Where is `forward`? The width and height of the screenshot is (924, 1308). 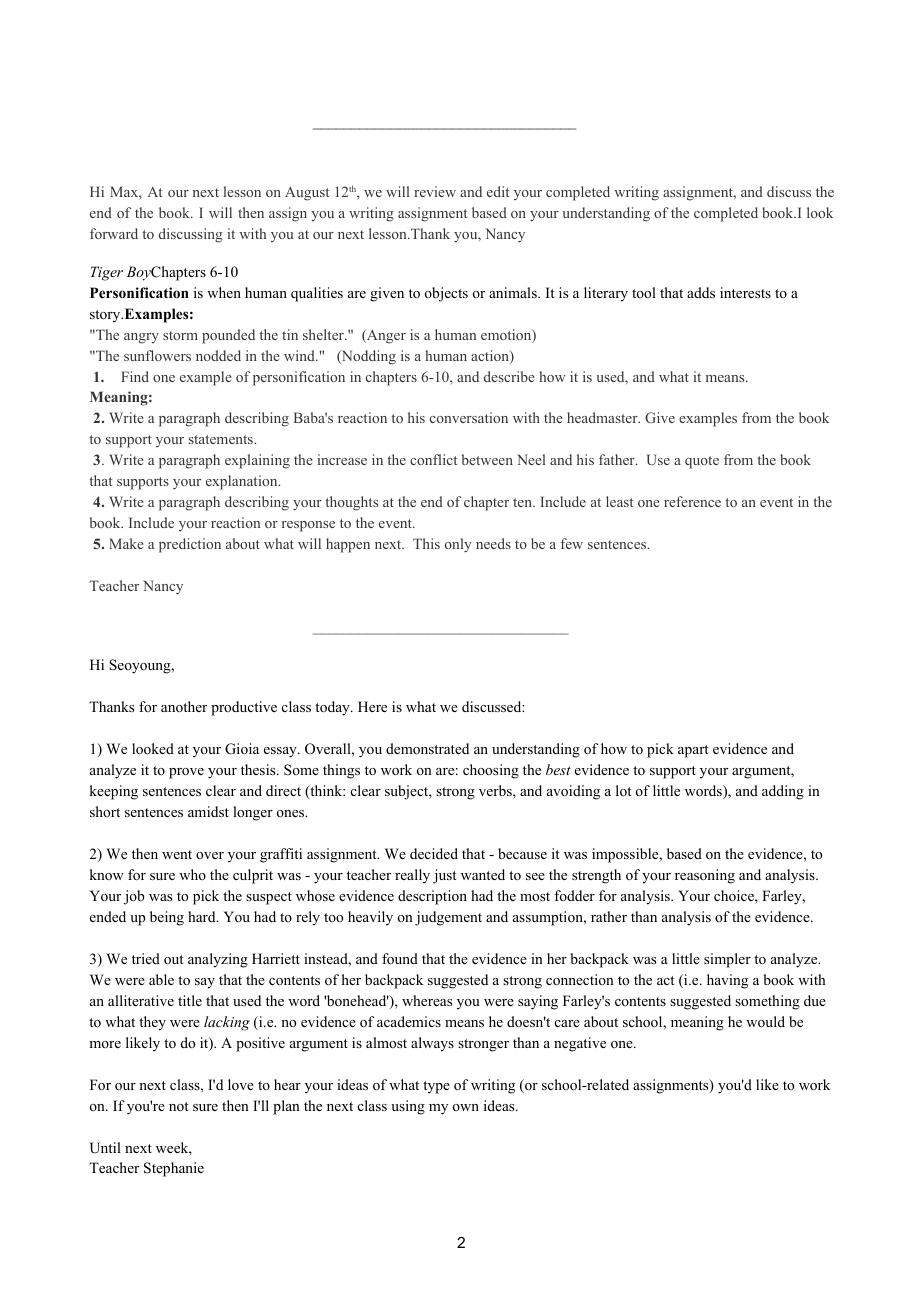
forward is located at coordinates (114, 233).
